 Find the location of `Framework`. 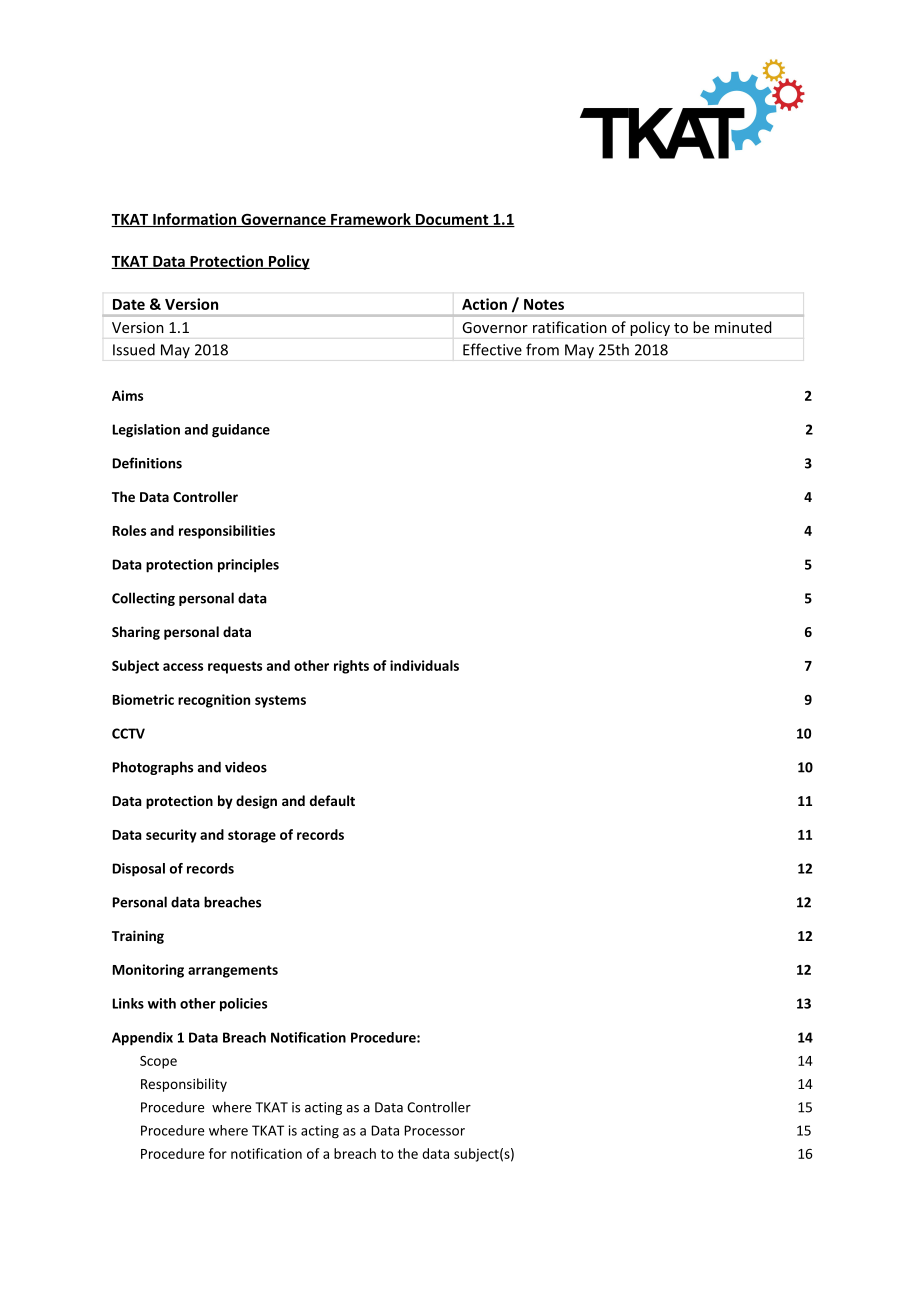

Framework is located at coordinates (371, 220).
